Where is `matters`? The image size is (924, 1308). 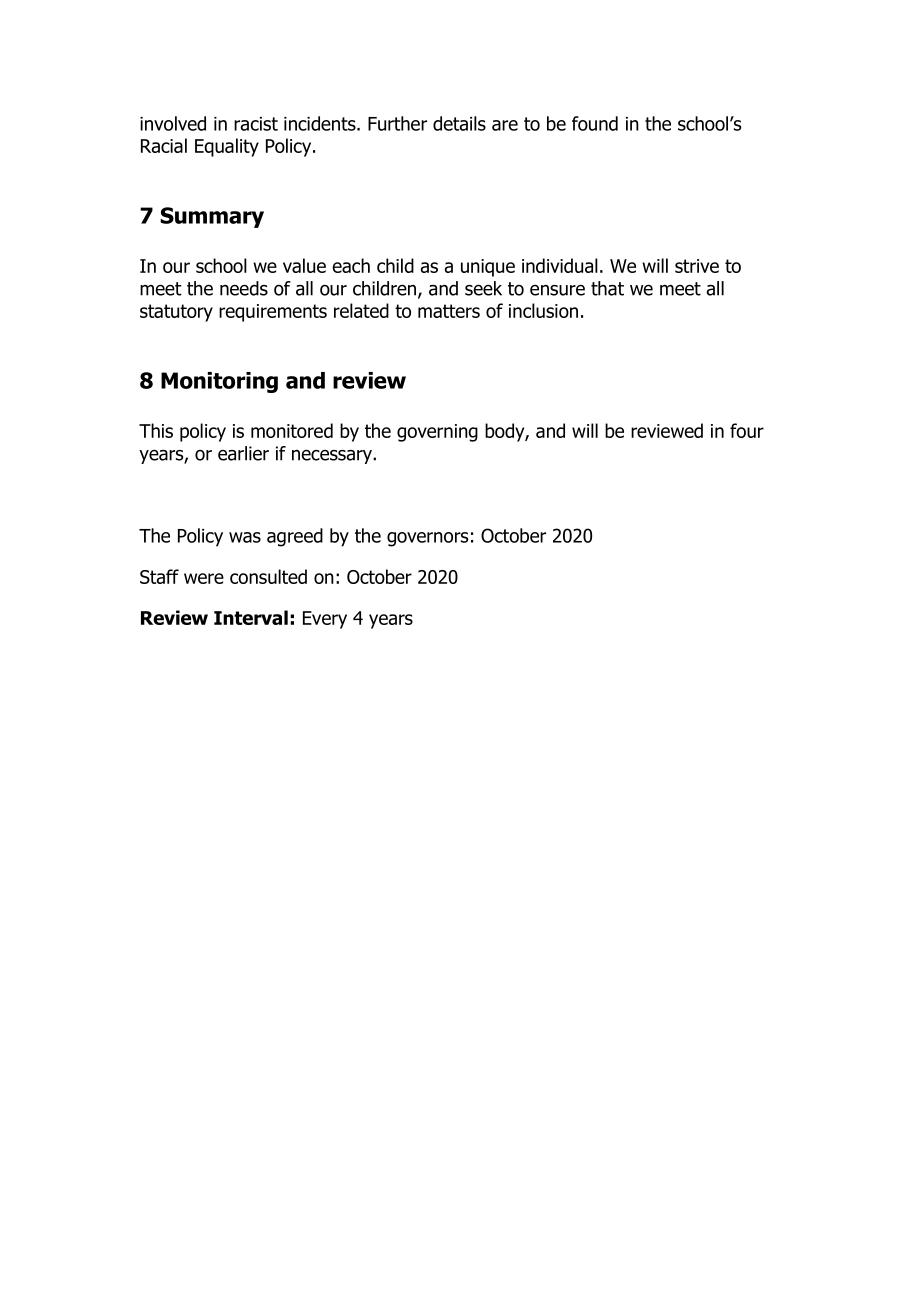 matters is located at coordinates (449, 311).
